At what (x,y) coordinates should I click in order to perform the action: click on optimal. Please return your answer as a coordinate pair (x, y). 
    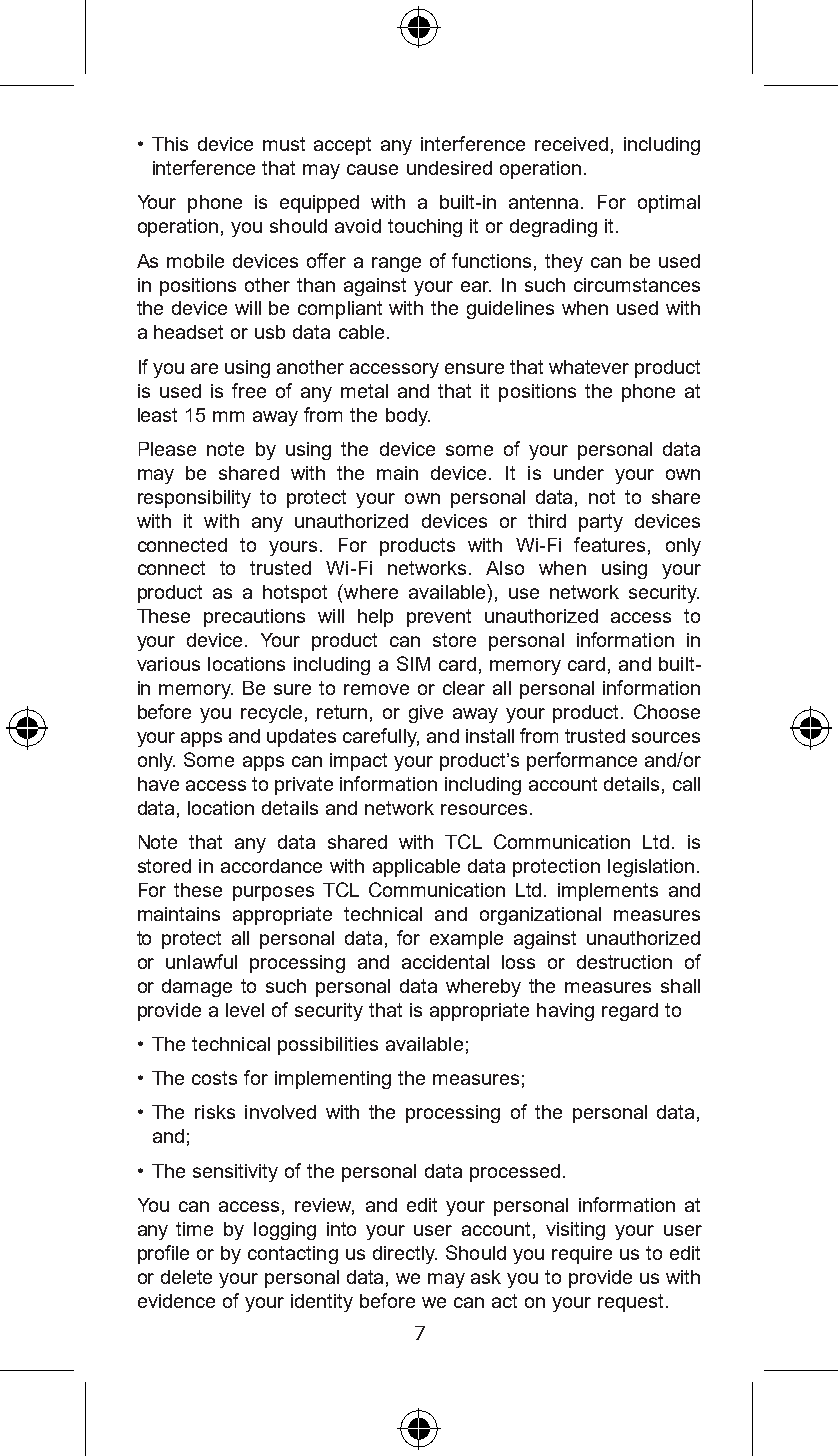
    Looking at the image, I should click on (669, 204).
